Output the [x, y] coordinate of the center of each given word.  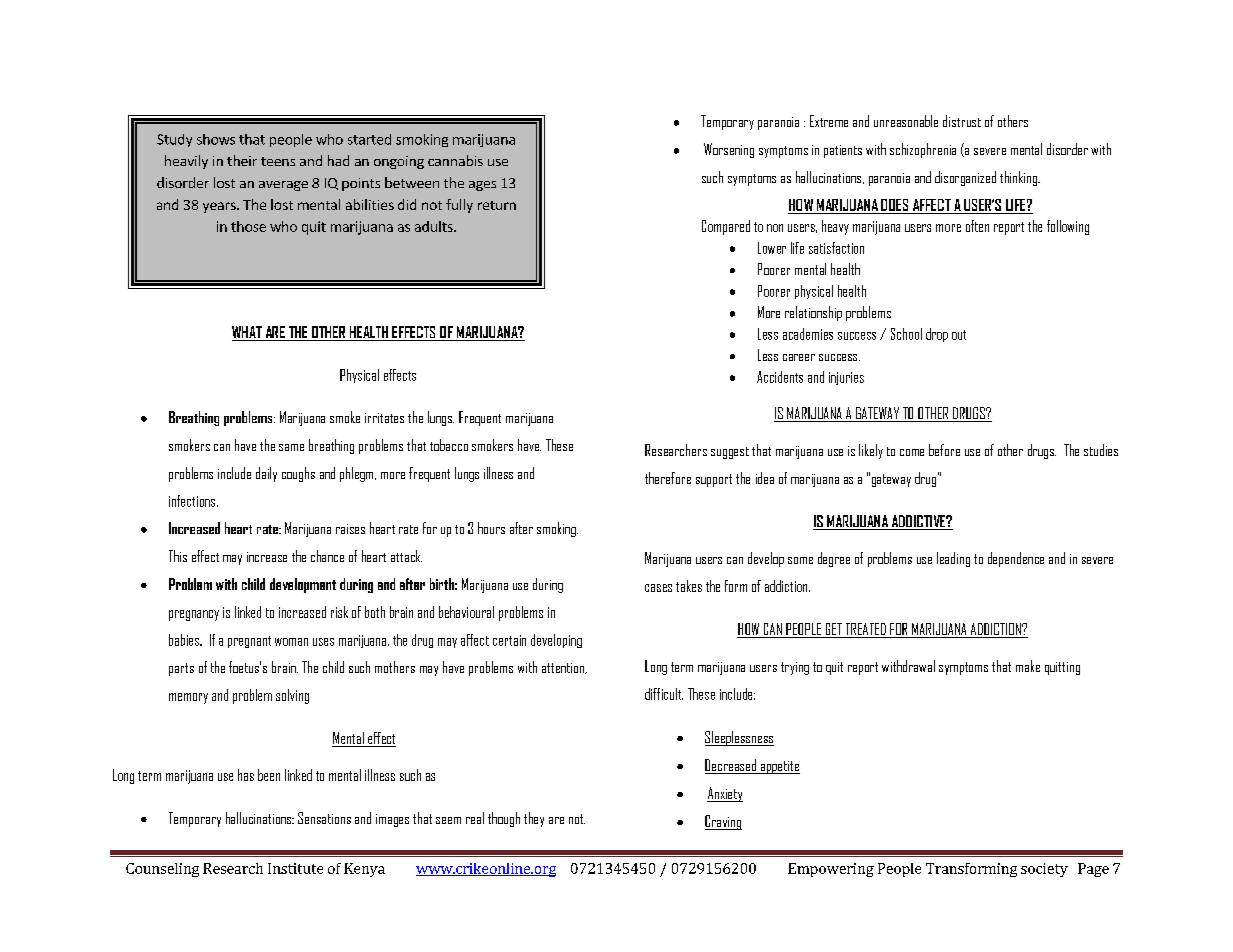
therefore [668, 478]
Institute [295, 868]
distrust [962, 121]
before [944, 450]
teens [278, 161]
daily [266, 474]
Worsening [729, 150]
